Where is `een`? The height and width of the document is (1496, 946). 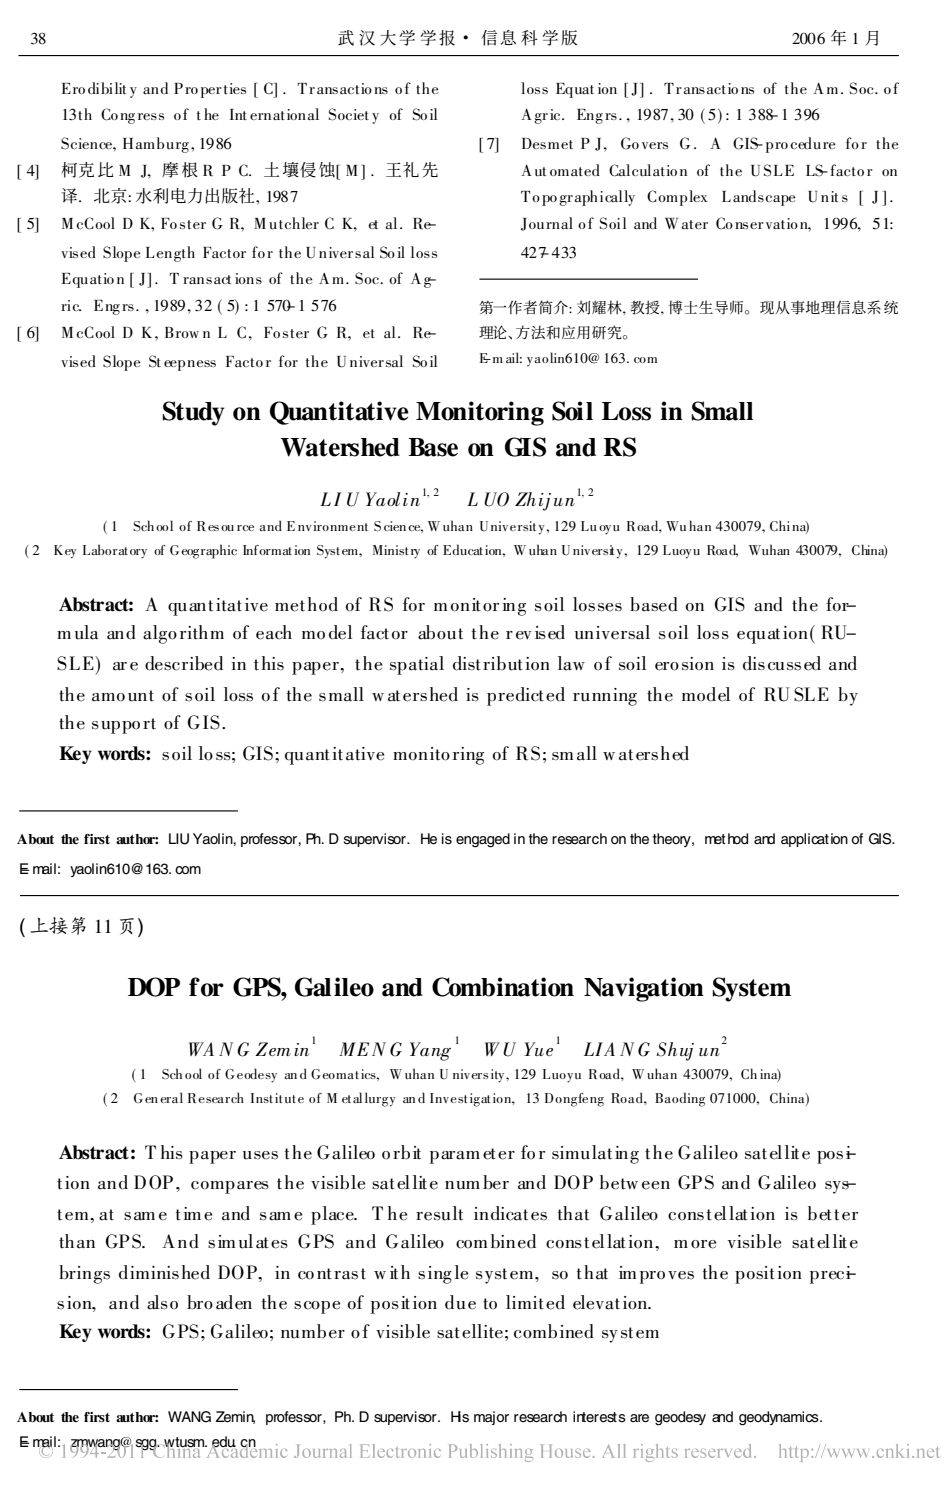 een is located at coordinates (656, 1185).
